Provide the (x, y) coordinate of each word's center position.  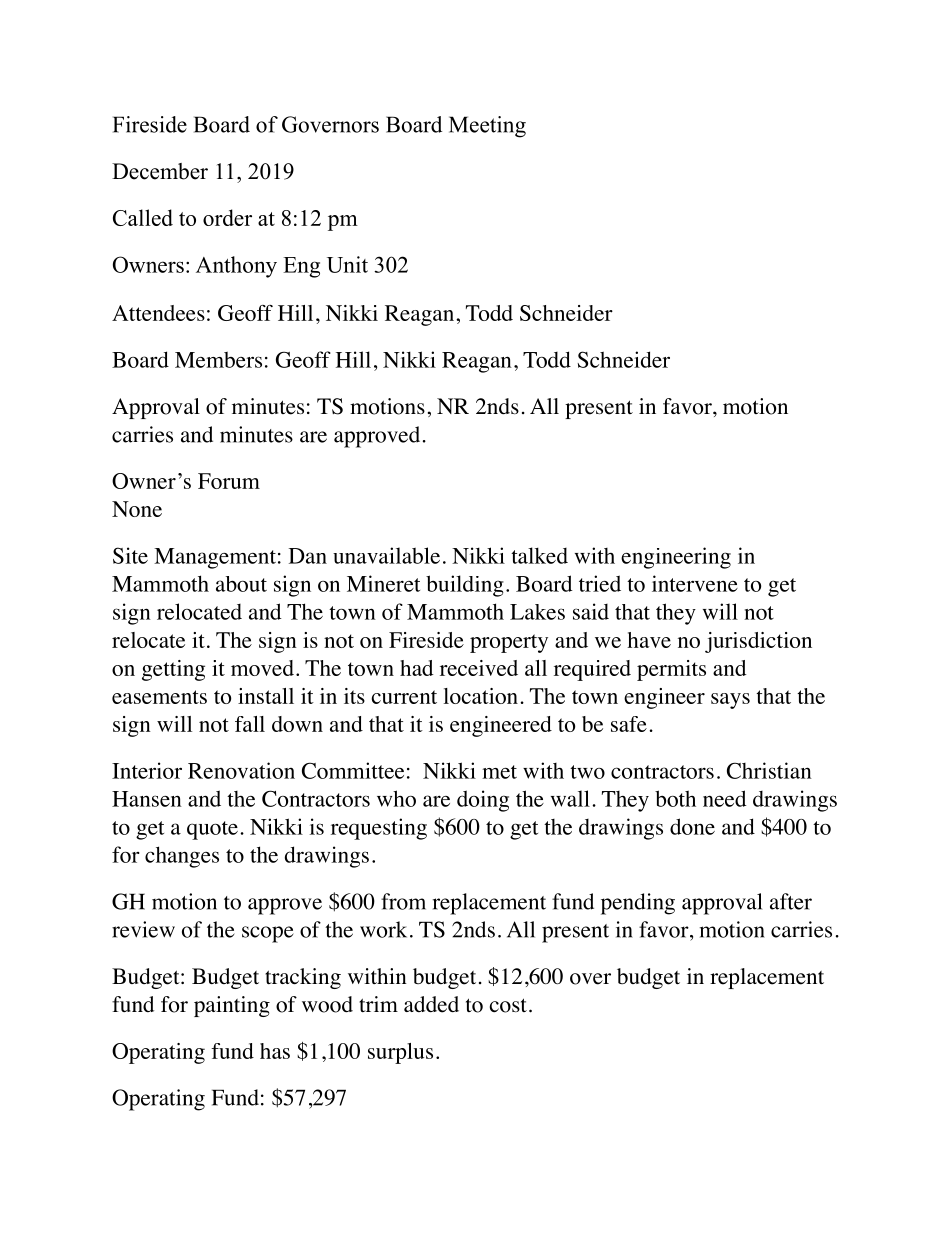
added (431, 1004)
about (241, 584)
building (465, 586)
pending (638, 904)
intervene (695, 583)
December (160, 171)
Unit (347, 264)
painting (232, 1006)
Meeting (487, 127)
